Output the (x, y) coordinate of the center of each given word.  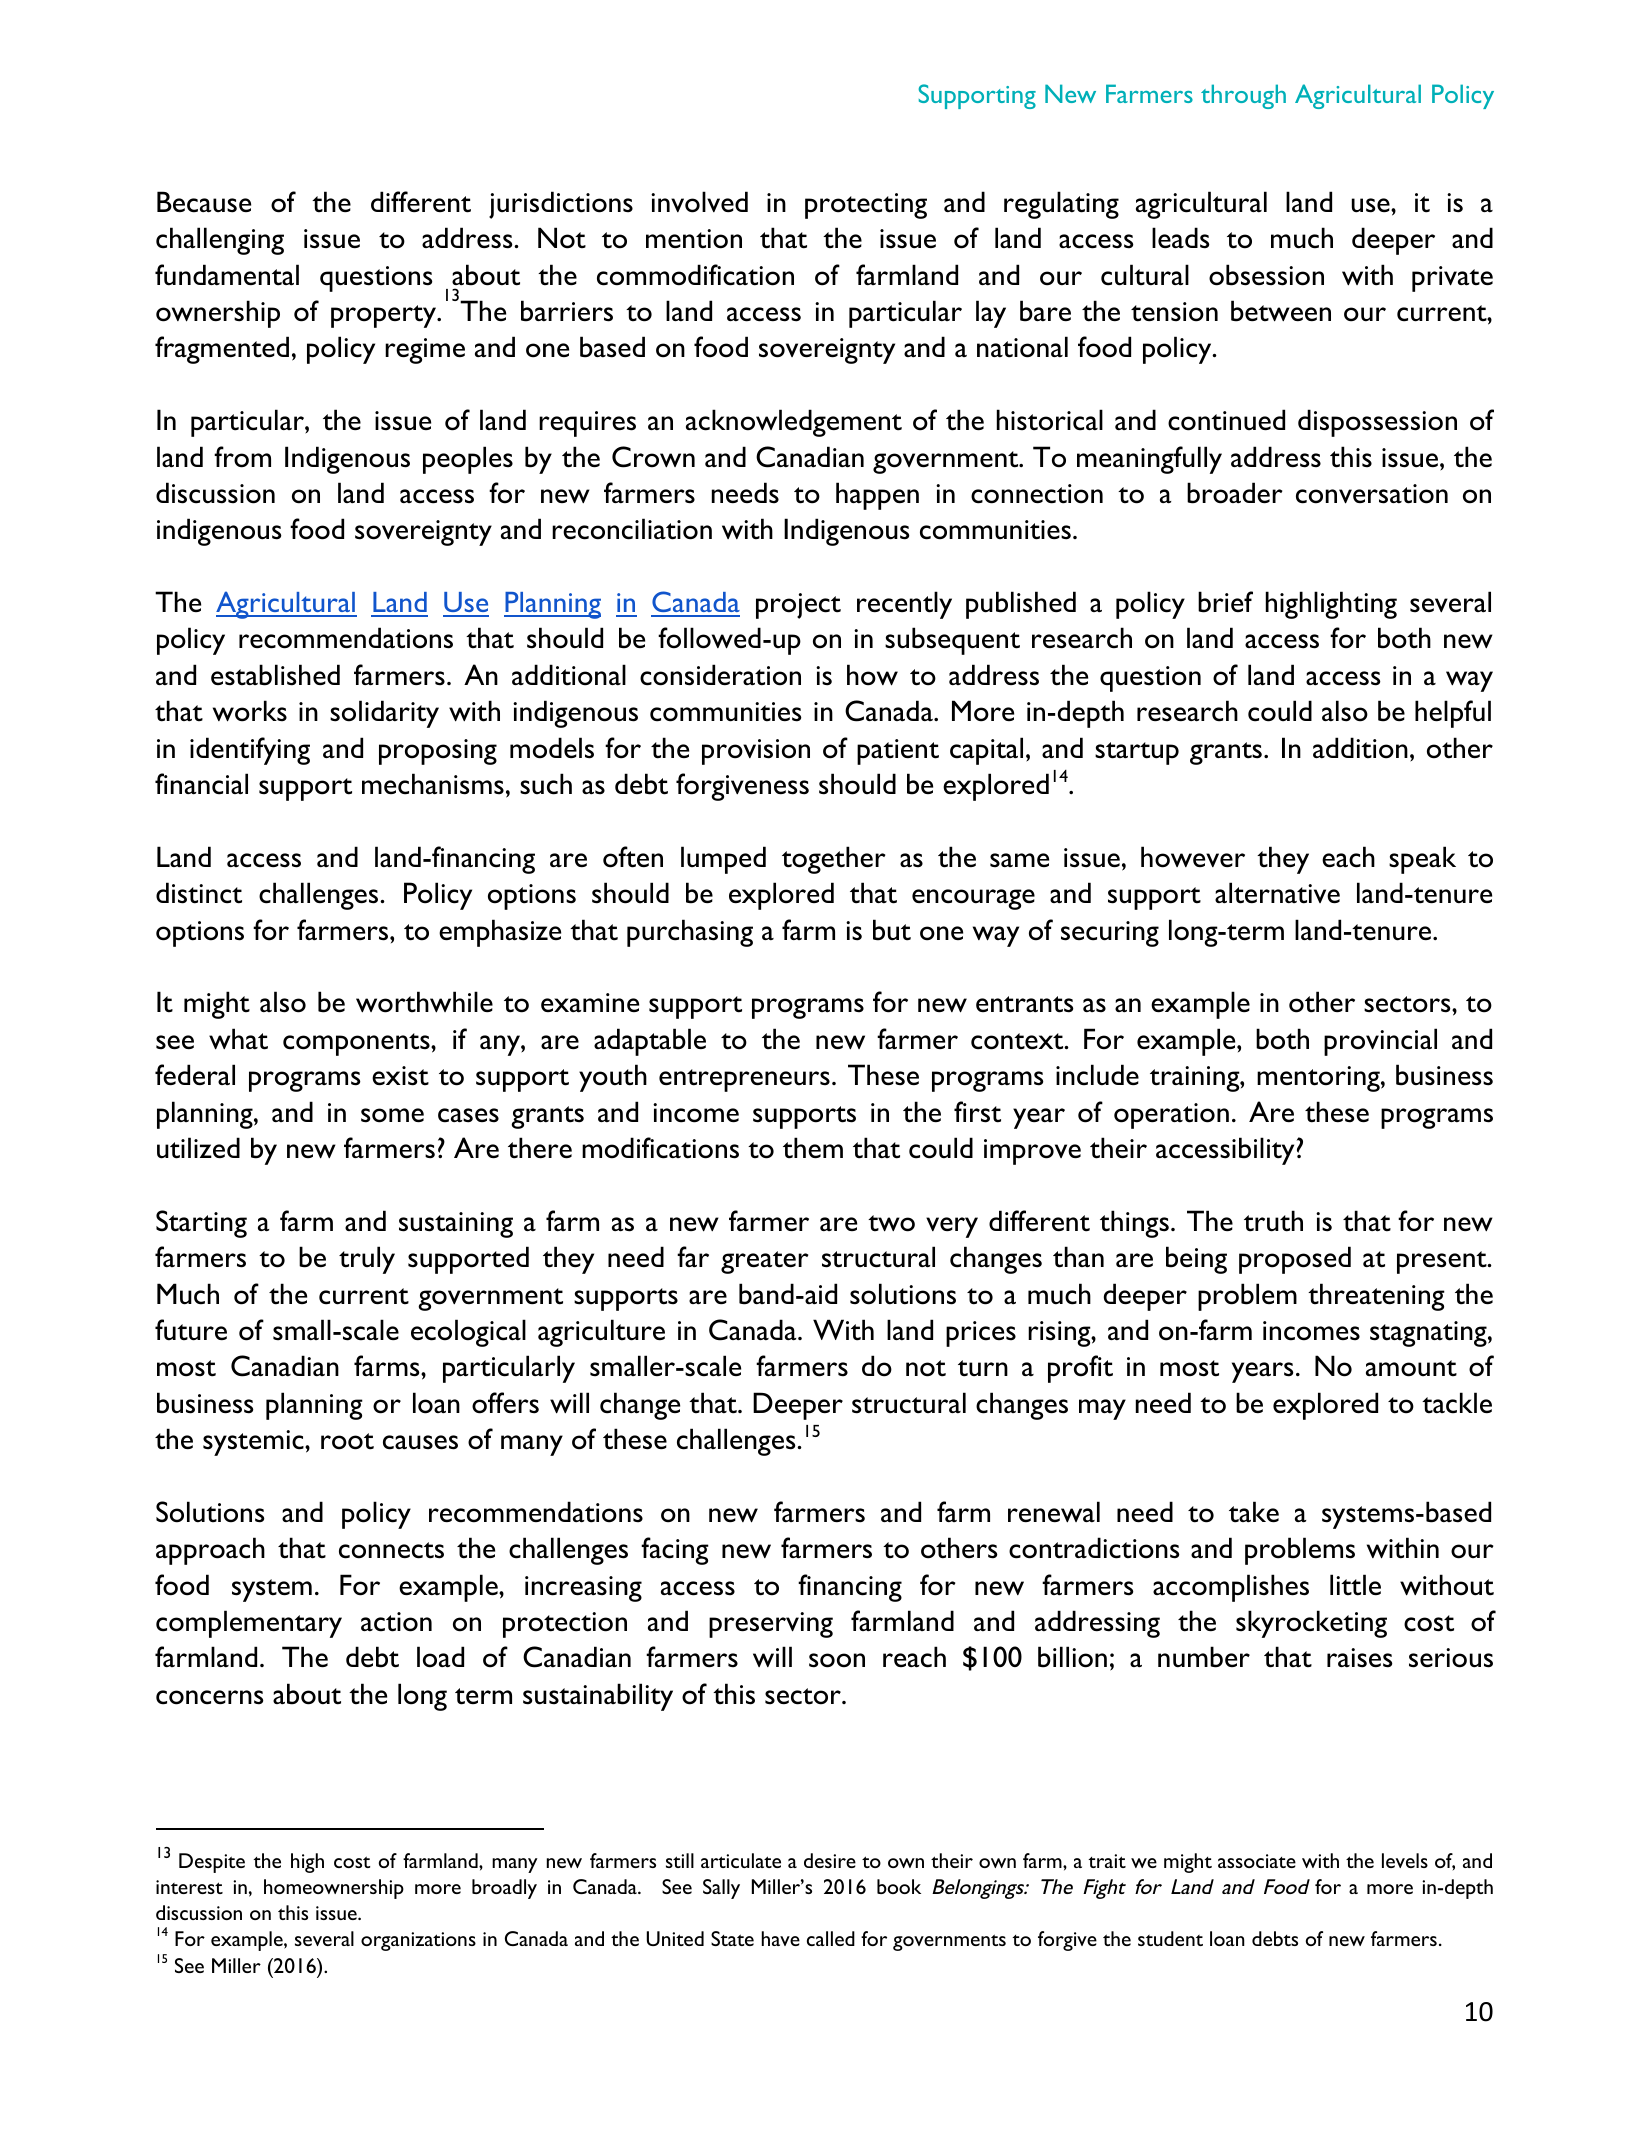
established (275, 675)
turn (983, 1368)
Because (204, 202)
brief (1225, 602)
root (347, 1441)
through (1243, 96)
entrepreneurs (744, 1080)
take (1254, 1512)
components (357, 1044)
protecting (866, 206)
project (798, 606)
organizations (418, 1941)
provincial (1380, 1042)
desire (830, 1860)
